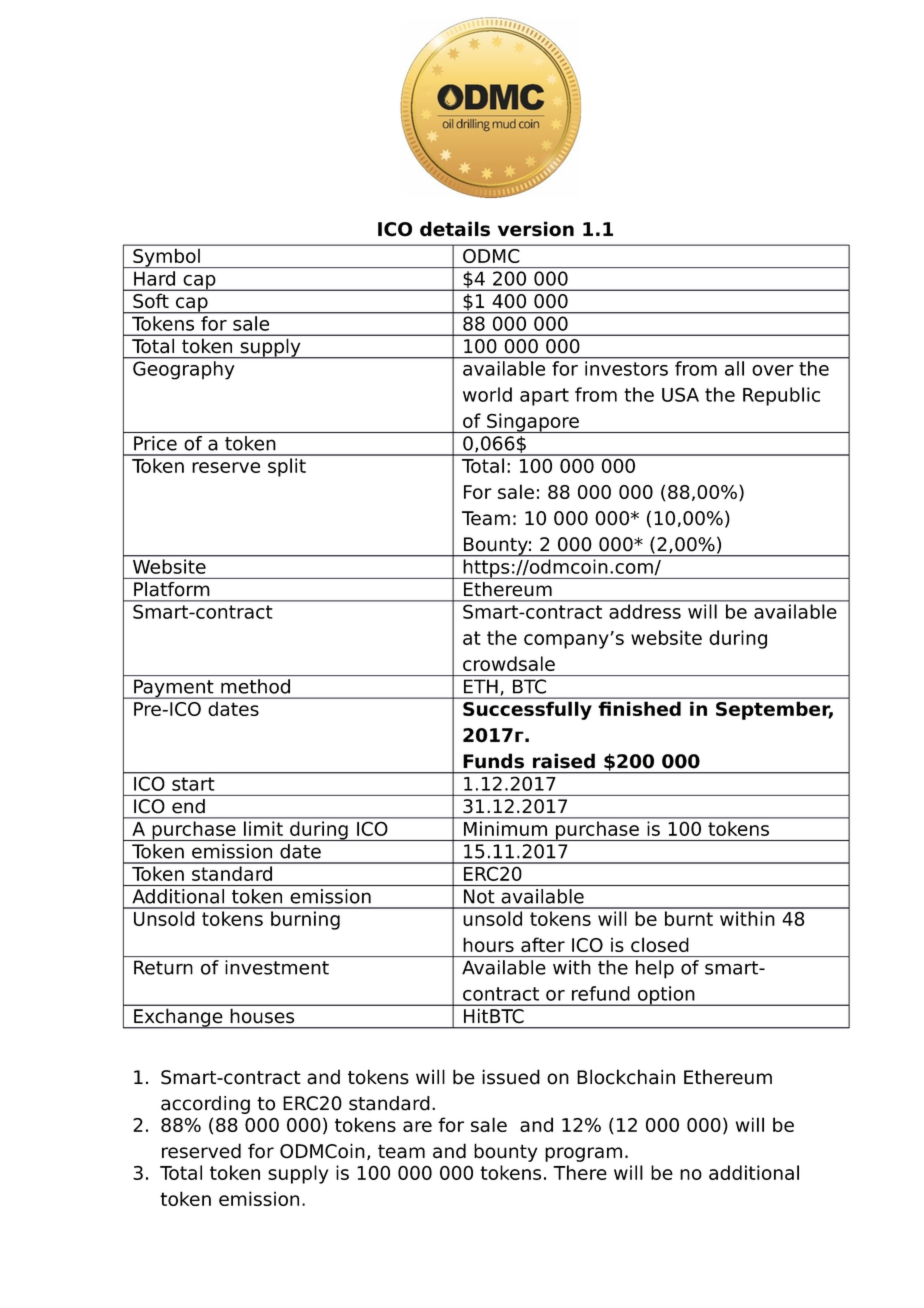 This page has height=1308, width=924. What do you see at coordinates (455, 229) in the page?
I see `details` at bounding box center [455, 229].
